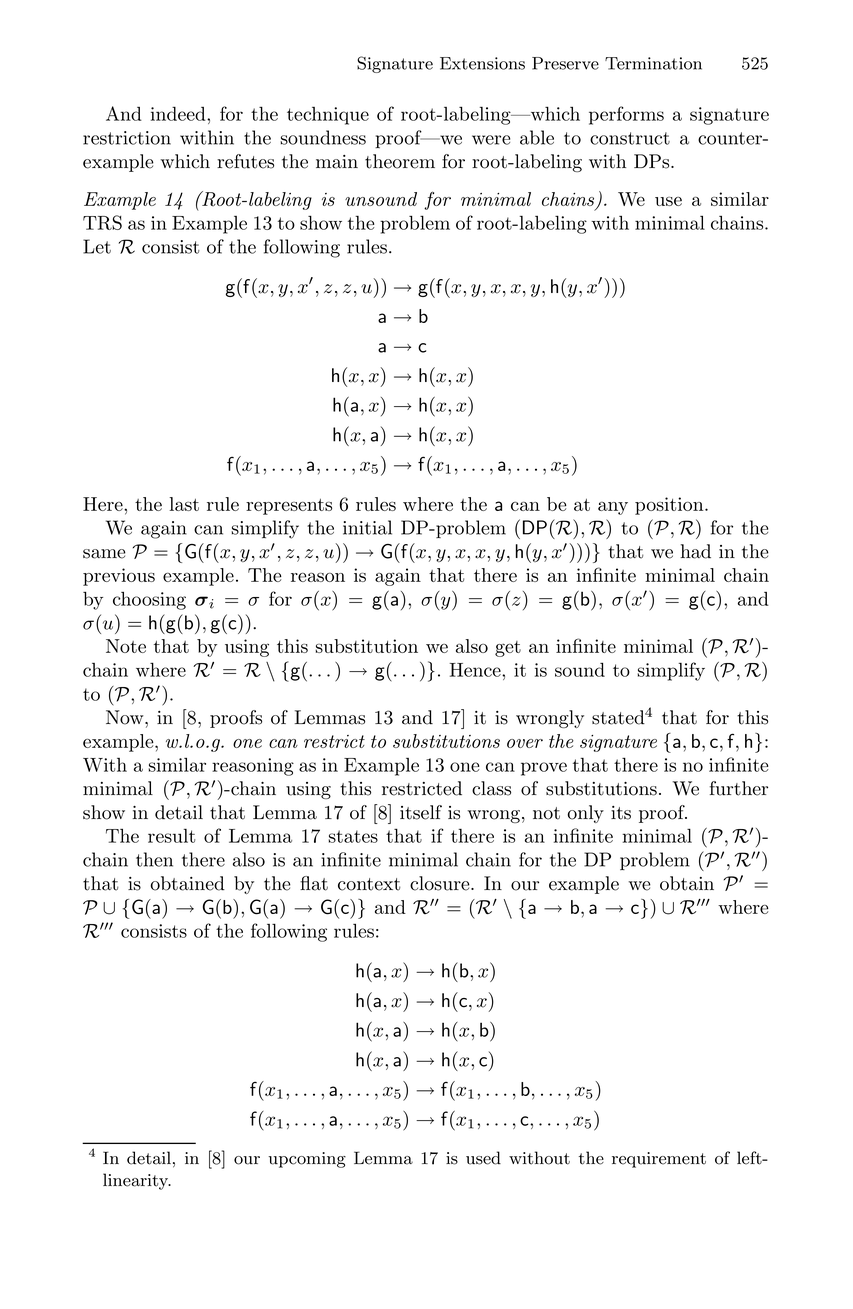 This screenshot has height=1309, width=853. Describe the element at coordinates (653, 63) in the screenshot. I see `Termination` at that location.
